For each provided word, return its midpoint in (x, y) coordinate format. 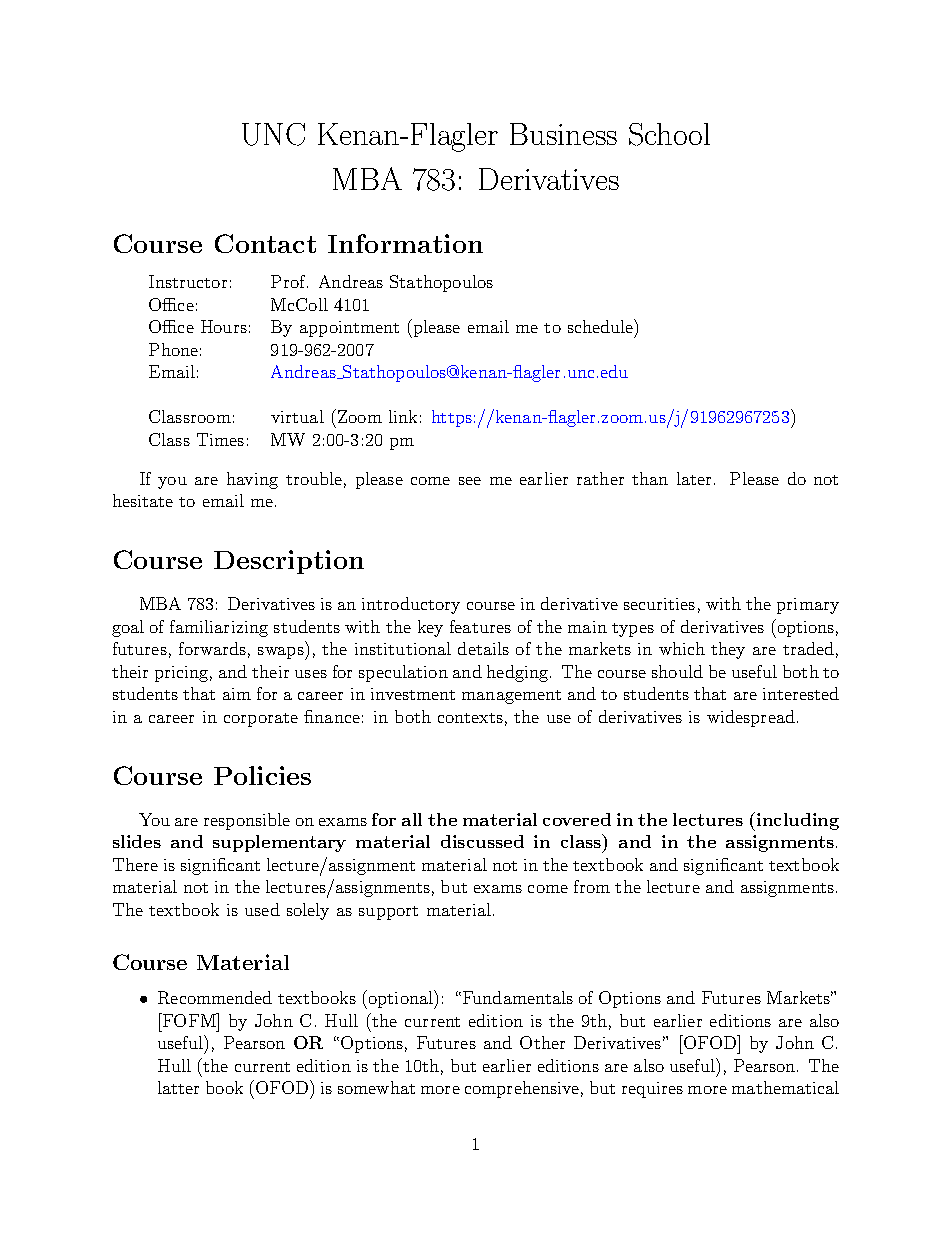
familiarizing (219, 628)
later (694, 478)
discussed (482, 841)
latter (178, 1087)
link (403, 416)
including (796, 821)
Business (563, 134)
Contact (265, 243)
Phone (173, 349)
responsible (247, 821)
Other (542, 1042)
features (480, 626)
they (728, 650)
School (669, 134)
